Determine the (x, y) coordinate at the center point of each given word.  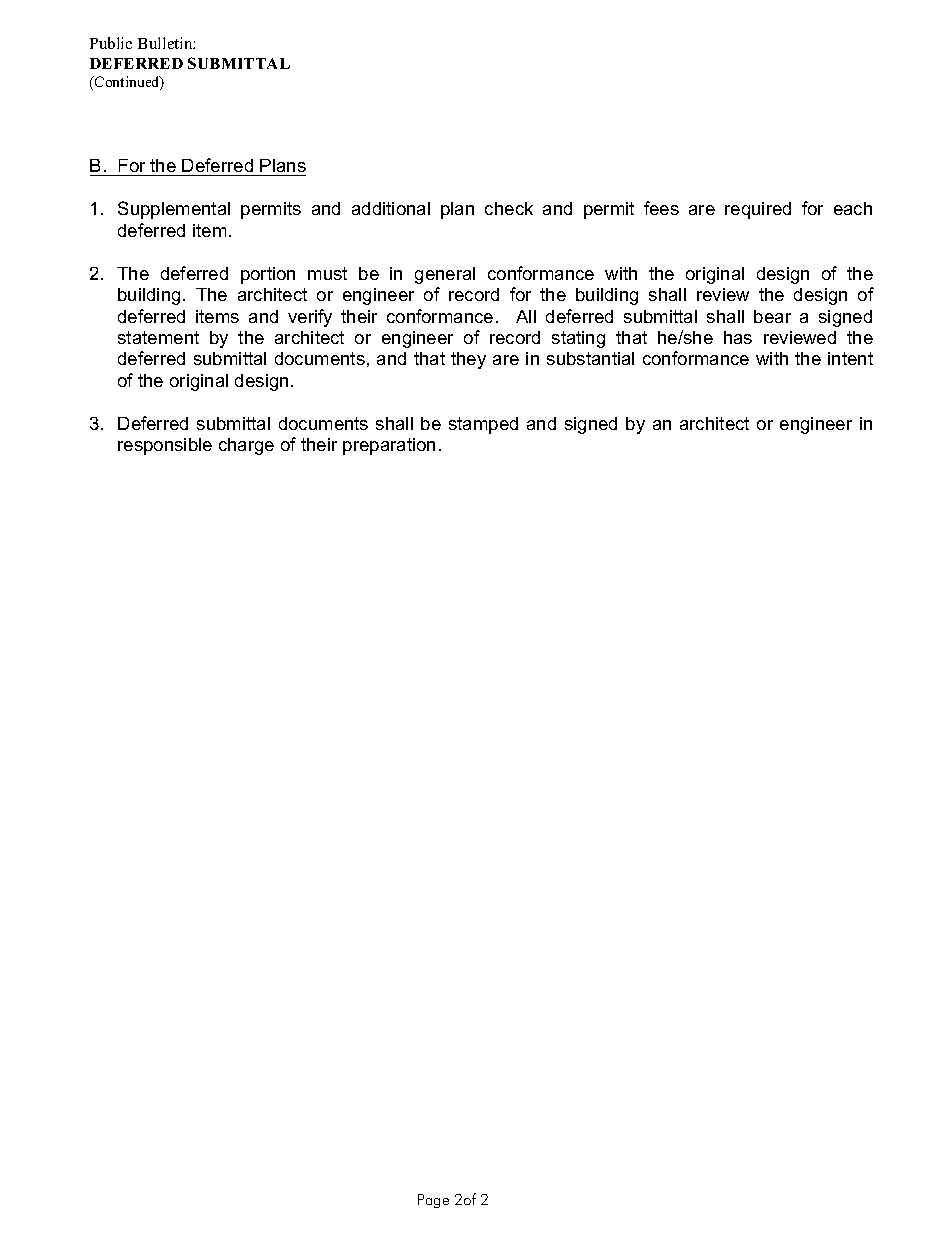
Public (111, 43)
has (738, 337)
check (509, 208)
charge (246, 446)
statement (158, 337)
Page (433, 1201)
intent (850, 358)
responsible (165, 446)
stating (578, 339)
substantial (590, 358)
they (468, 360)
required (758, 210)
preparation (389, 446)
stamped (483, 425)
